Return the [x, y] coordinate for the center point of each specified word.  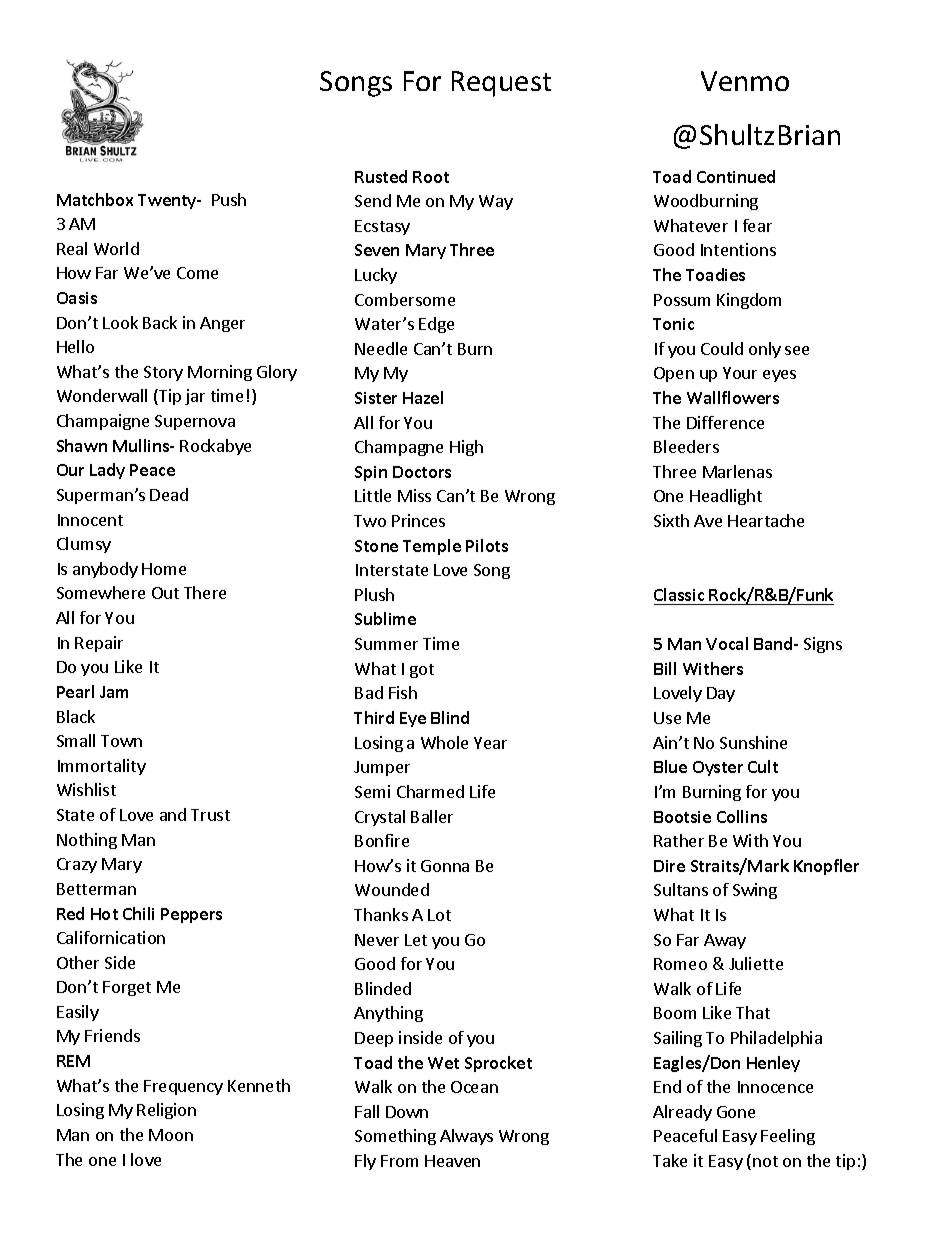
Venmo [745, 81]
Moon [171, 1135]
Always [466, 1137]
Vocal [727, 643]
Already [682, 1113]
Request [501, 84]
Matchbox [95, 199]
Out [165, 593]
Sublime [385, 618]
